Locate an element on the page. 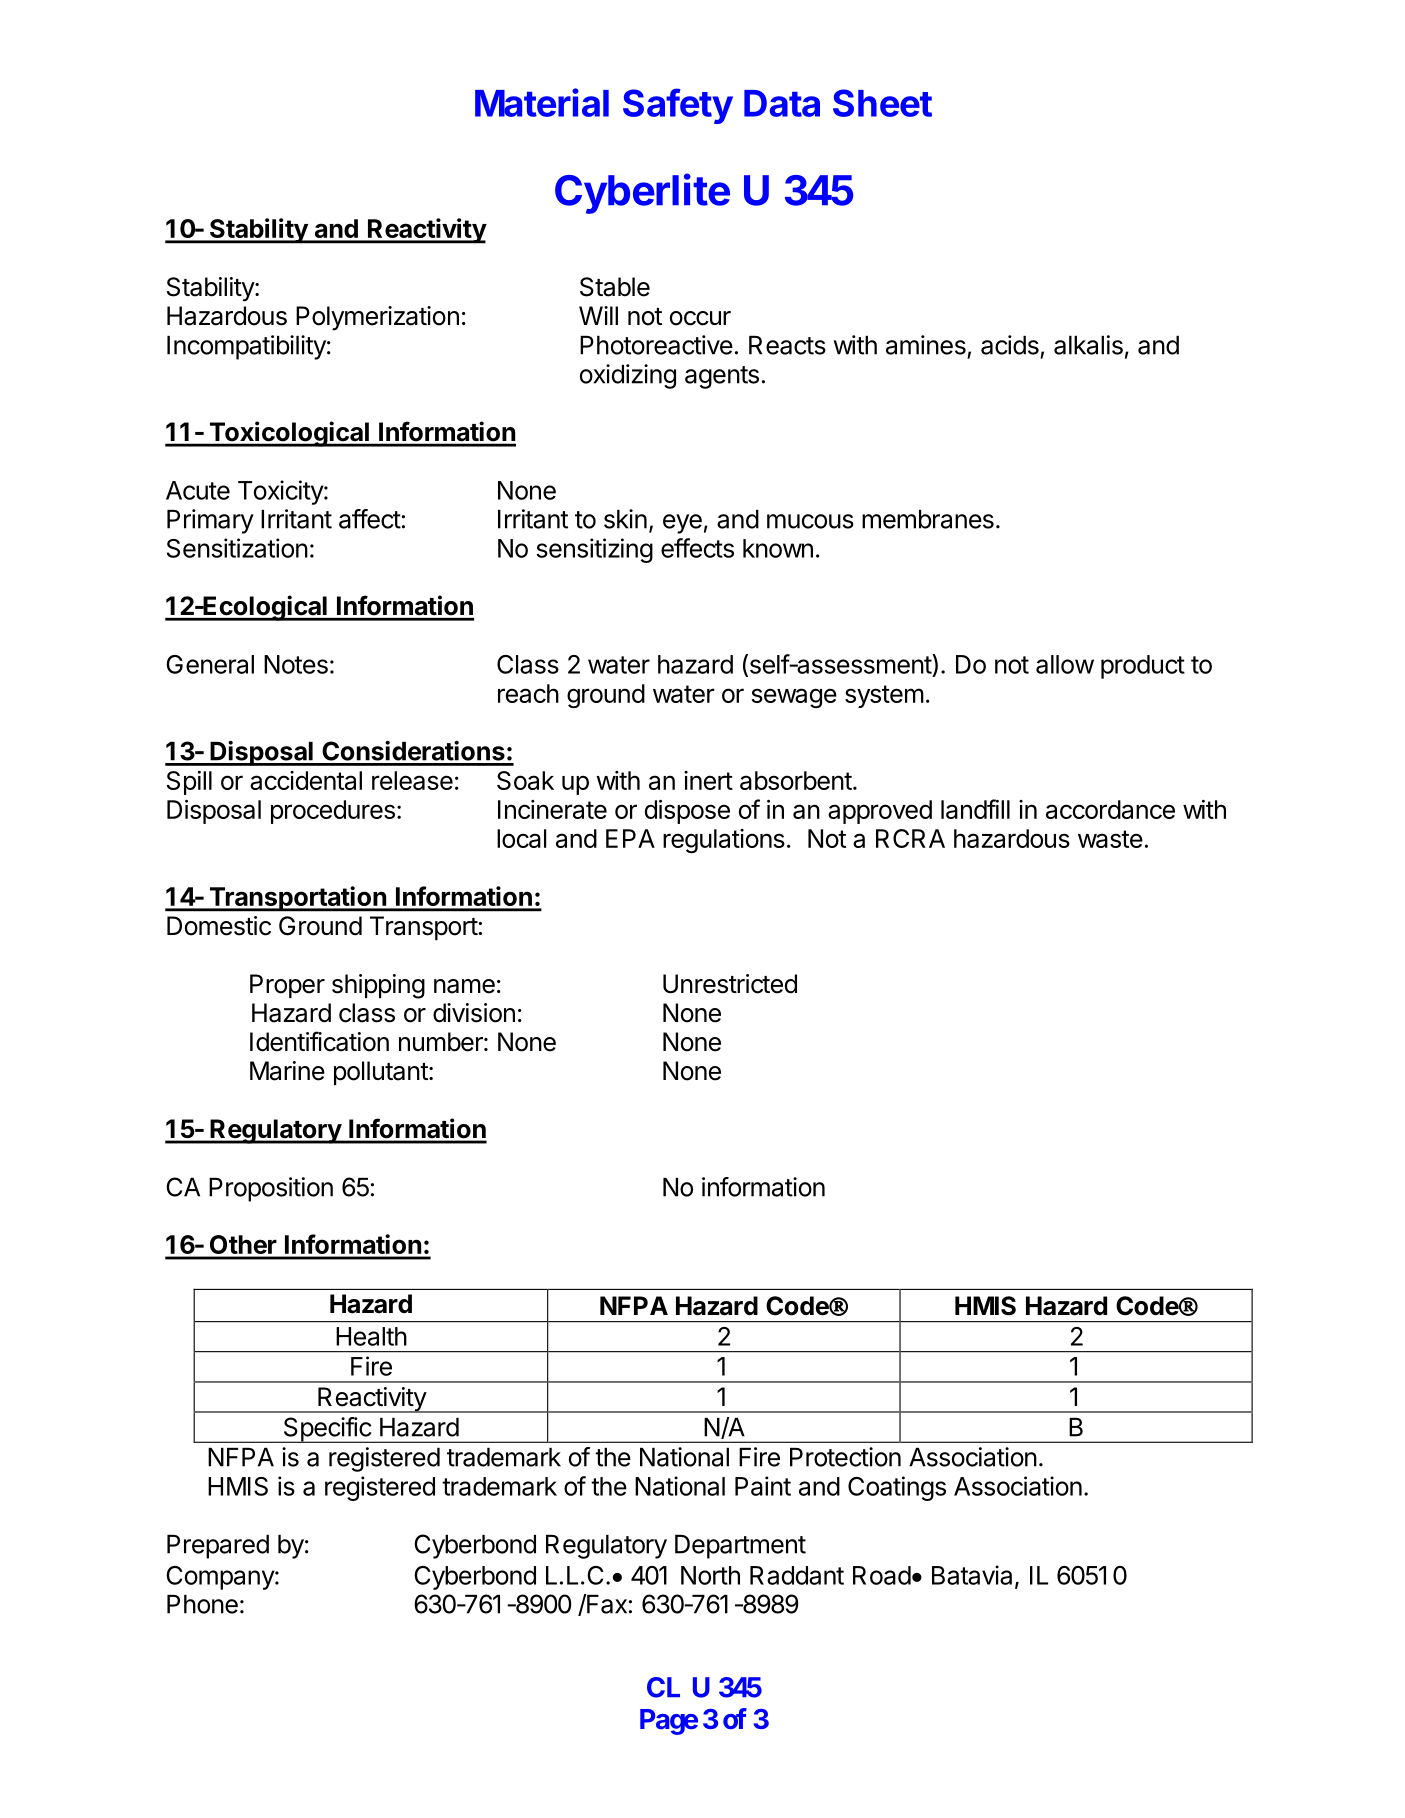 The height and width of the document is (1818, 1405). procedures is located at coordinates (333, 812).
